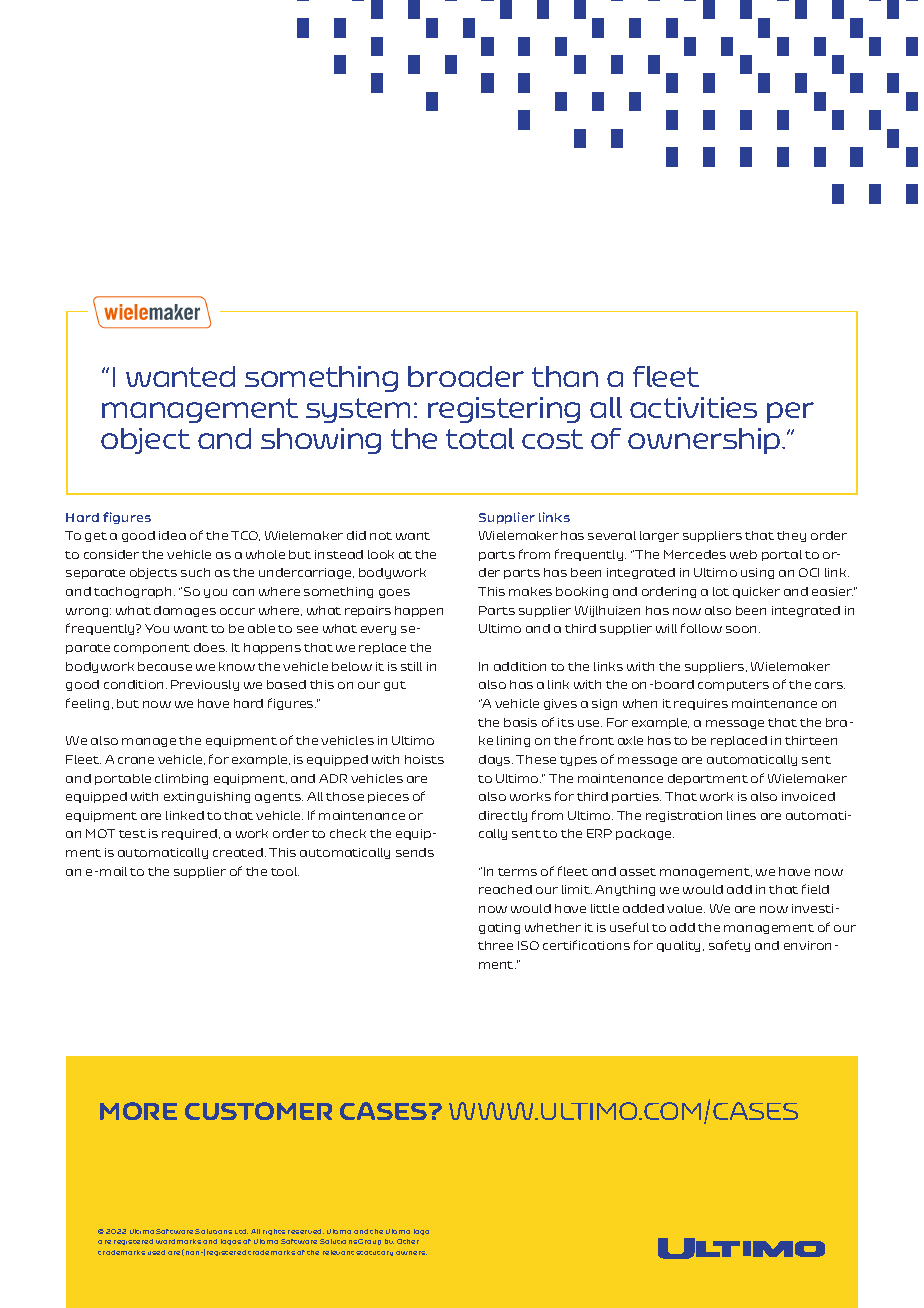 The height and width of the screenshot is (1308, 924). I want to click on reached, so click(505, 889).
